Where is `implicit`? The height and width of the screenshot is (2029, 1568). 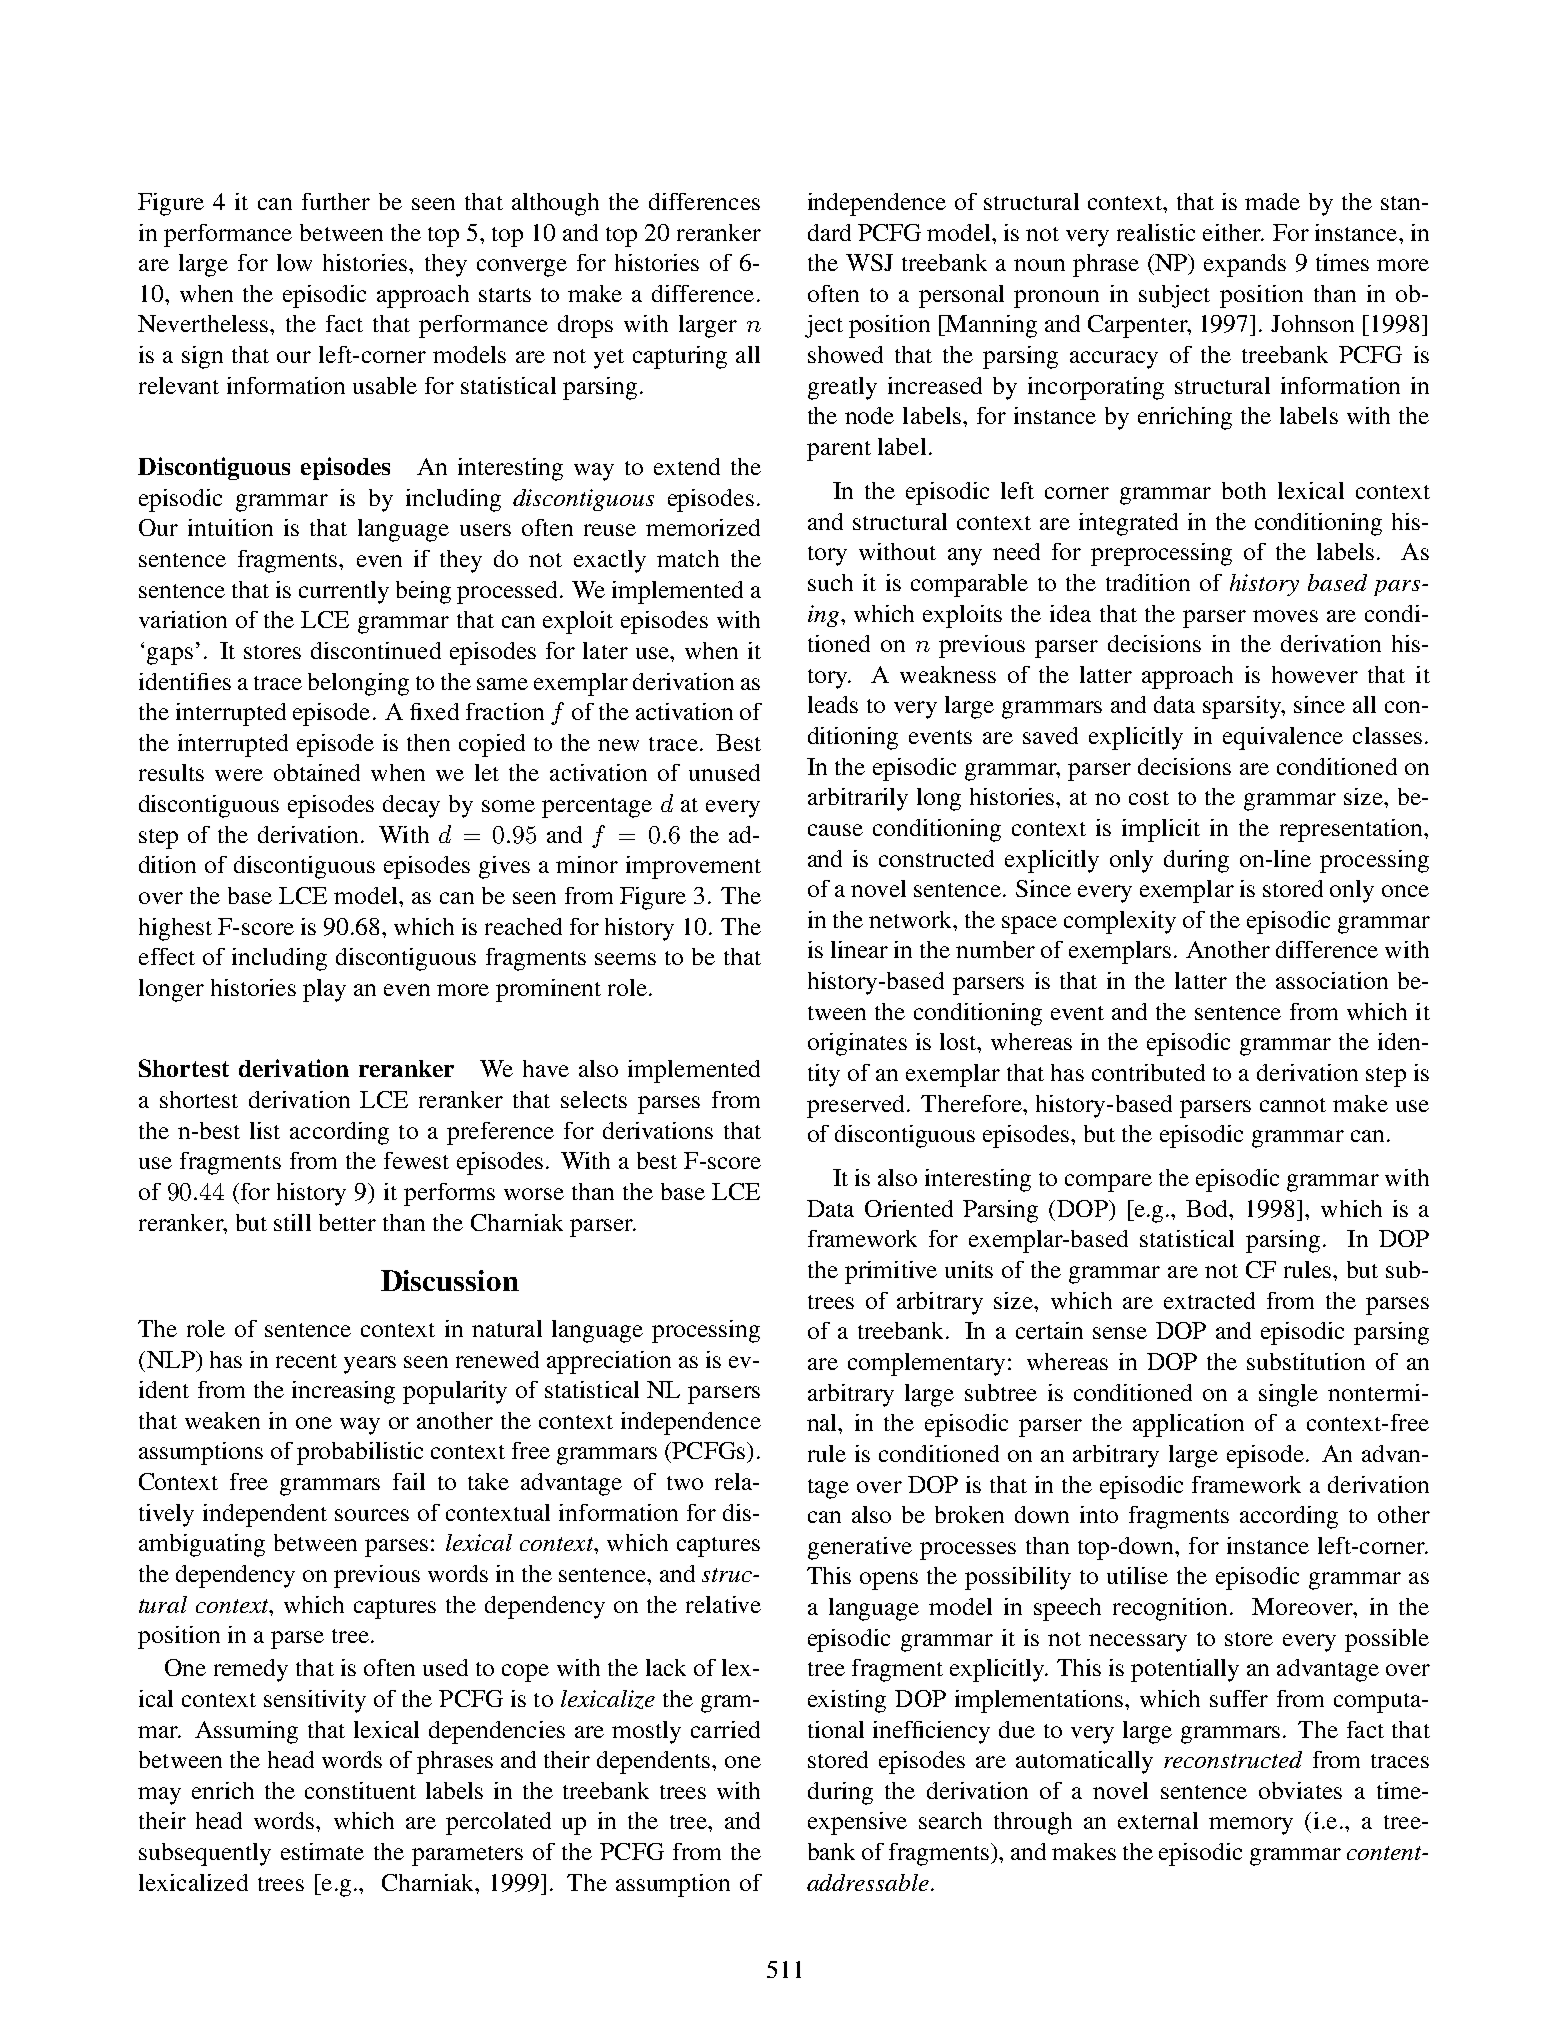
implicit is located at coordinates (1161, 830).
